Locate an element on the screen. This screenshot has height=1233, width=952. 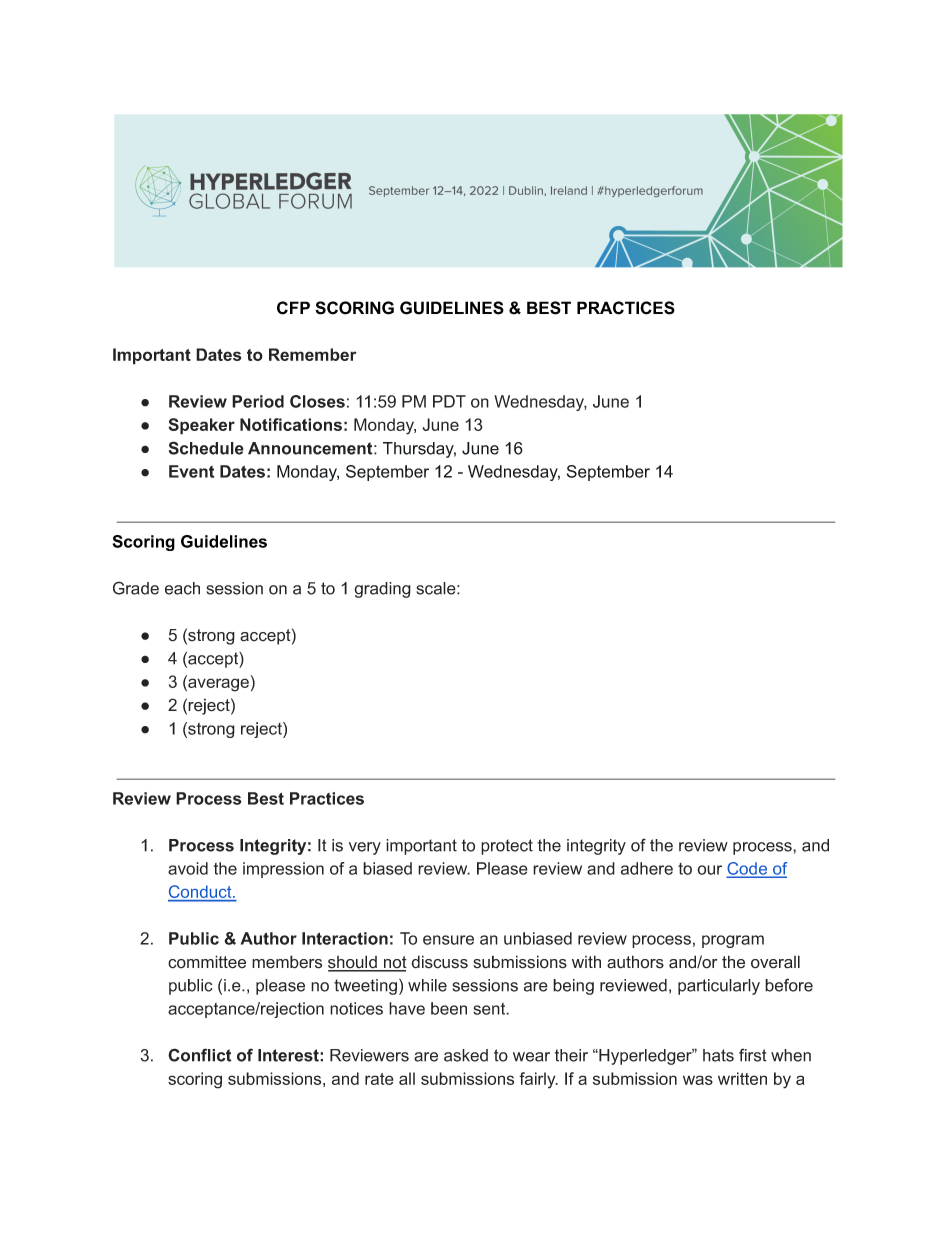
avoid is located at coordinates (188, 868).
